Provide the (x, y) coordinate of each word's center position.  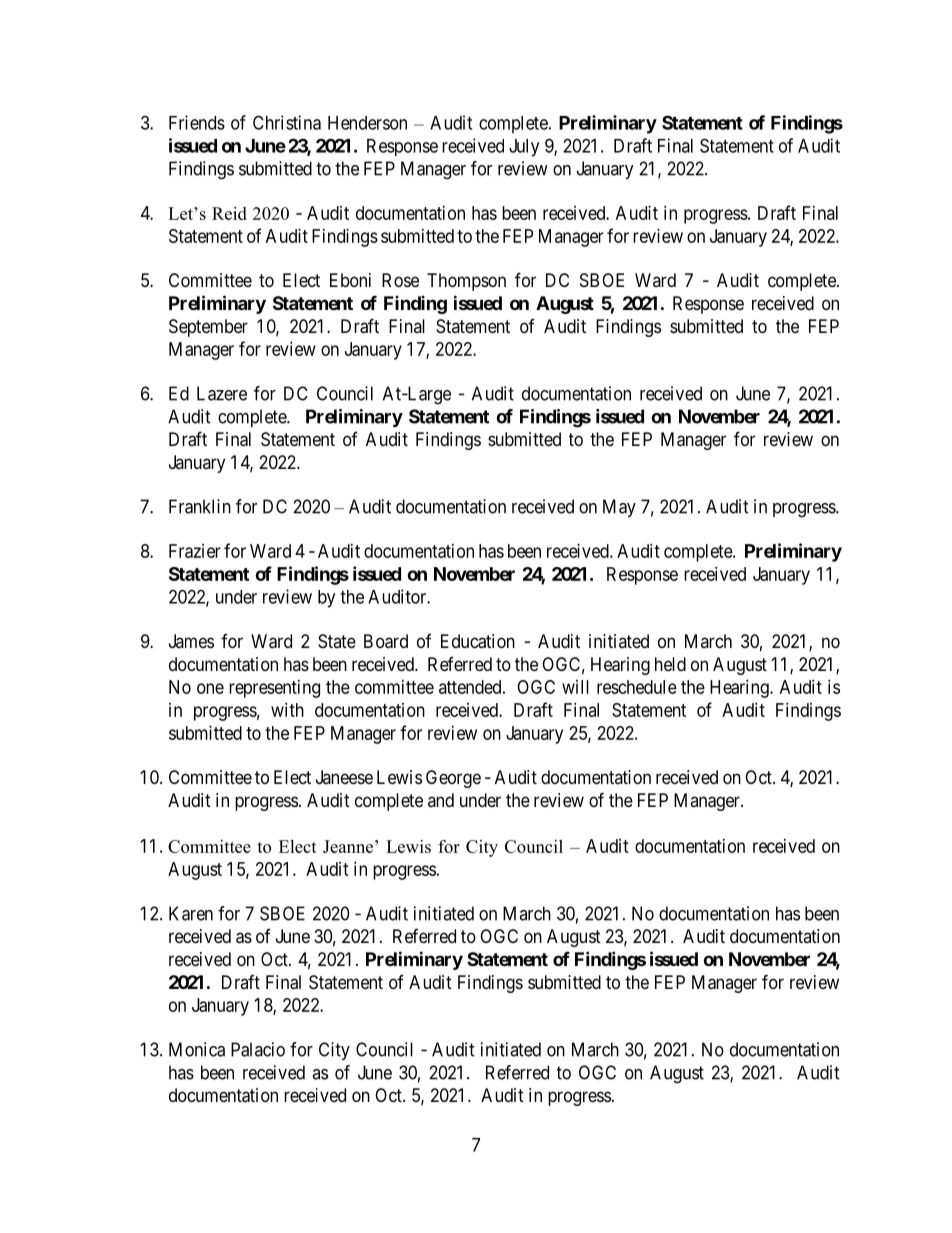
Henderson (367, 123)
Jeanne (348, 846)
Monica (197, 1049)
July (524, 148)
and (441, 800)
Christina (287, 122)
